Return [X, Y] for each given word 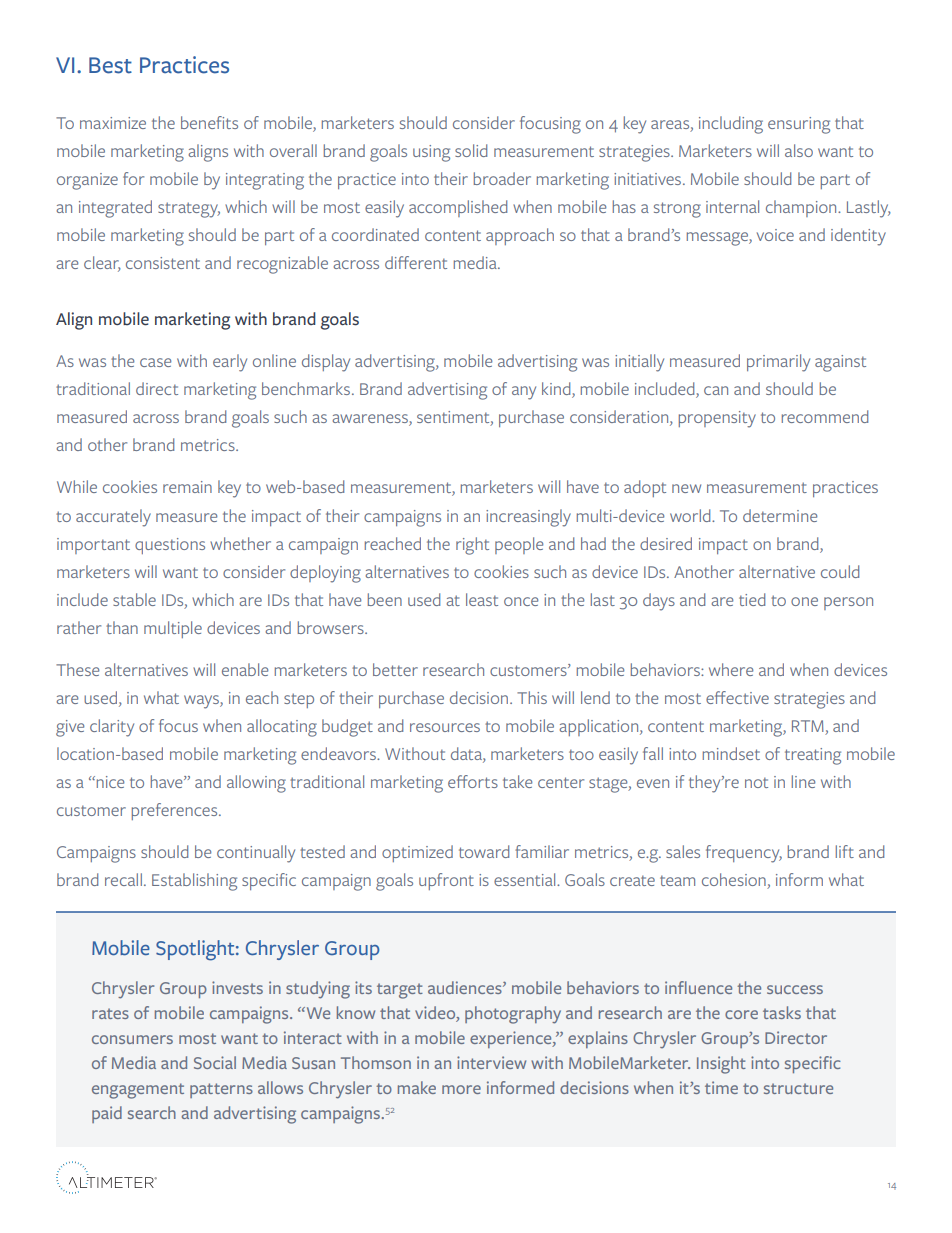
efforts [473, 781]
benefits [209, 122]
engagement [138, 1091]
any [524, 393]
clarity [112, 728]
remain [187, 487]
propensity [717, 419]
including [731, 125]
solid [471, 150]
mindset [731, 753]
